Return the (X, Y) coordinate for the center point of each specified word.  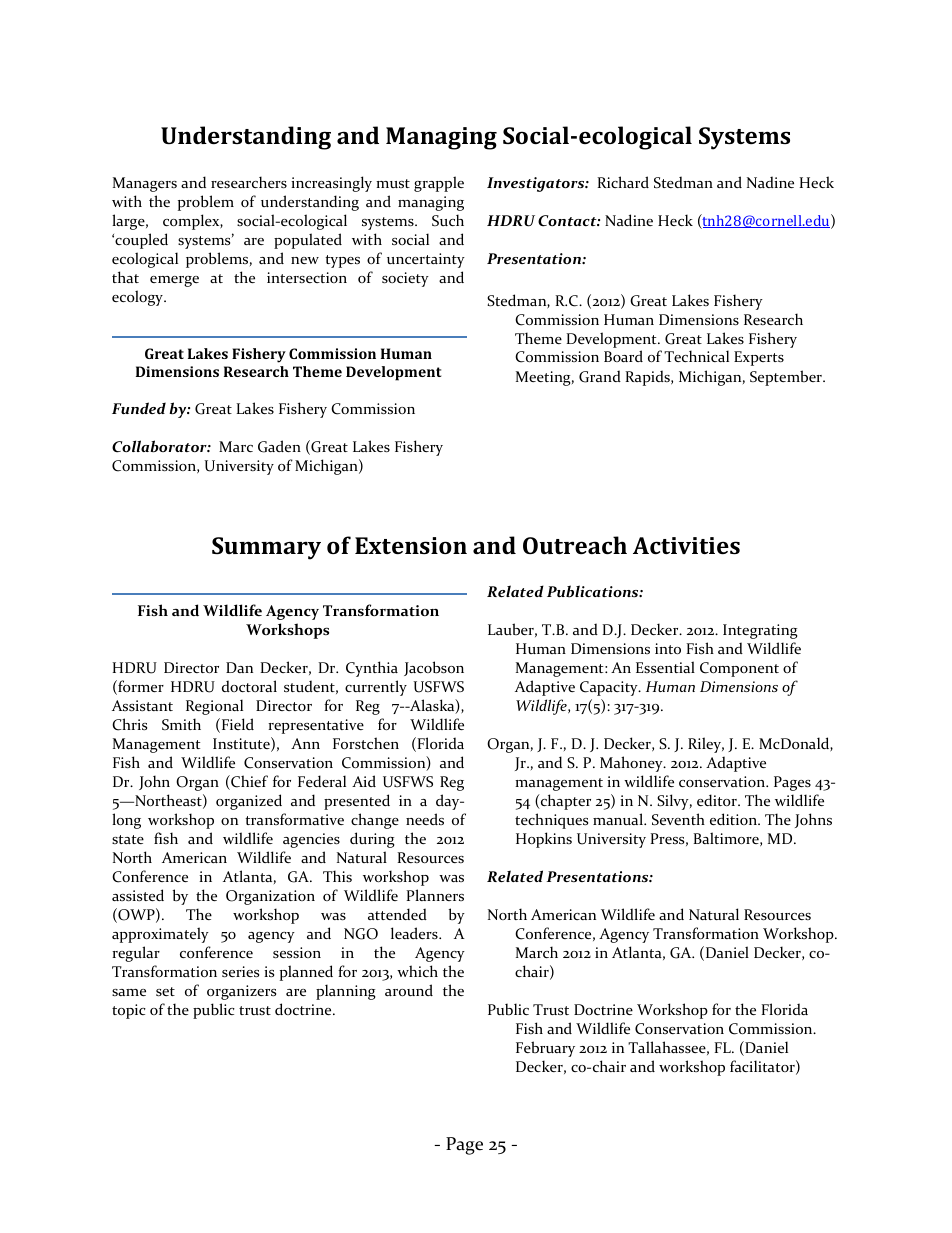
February (545, 1049)
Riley (706, 745)
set (165, 991)
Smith (181, 724)
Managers (145, 184)
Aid (364, 781)
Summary (266, 548)
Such (448, 220)
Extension (411, 545)
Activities (686, 545)
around (409, 990)
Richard (623, 182)
